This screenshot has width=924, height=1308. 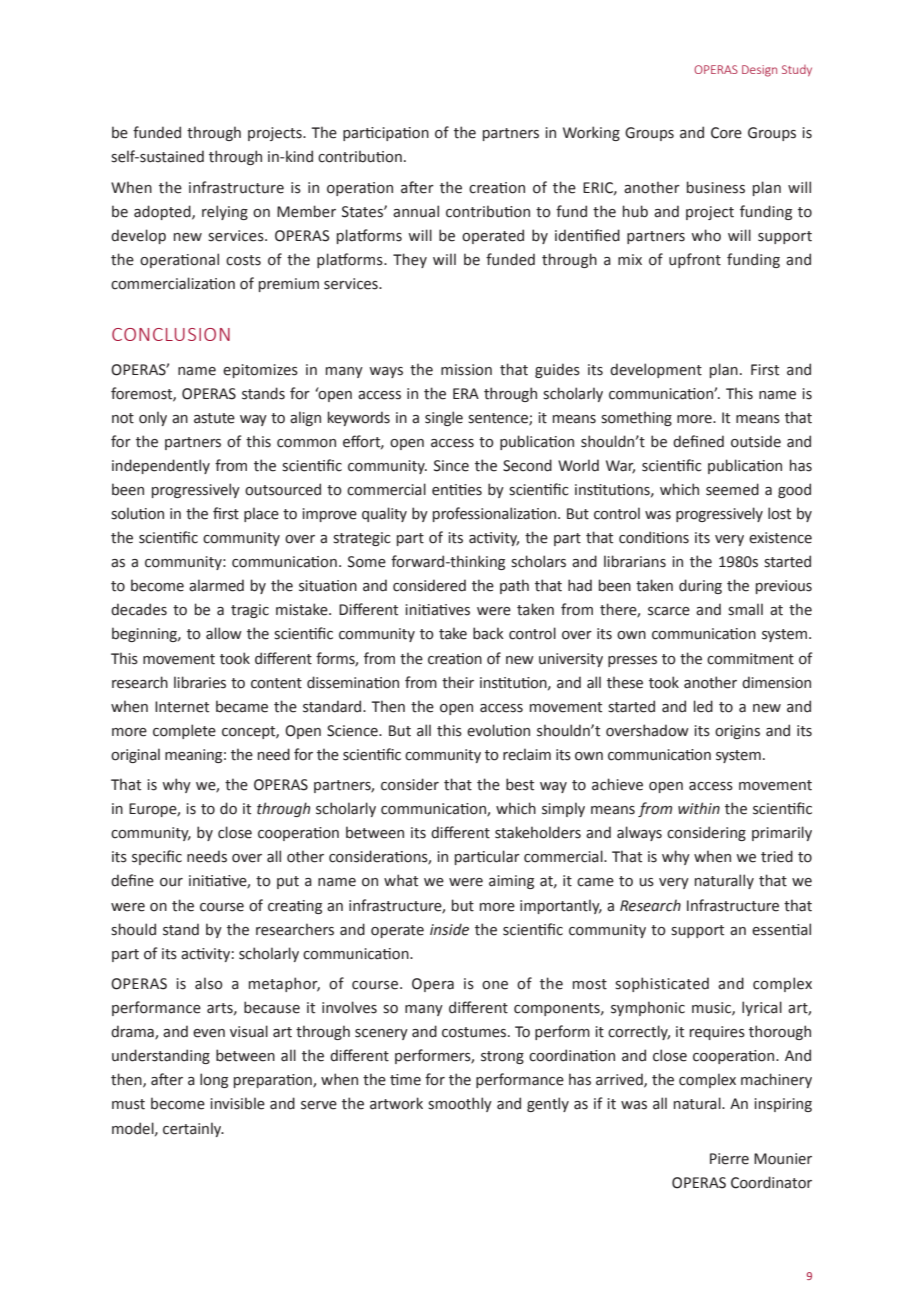 I want to click on Working, so click(x=591, y=133).
